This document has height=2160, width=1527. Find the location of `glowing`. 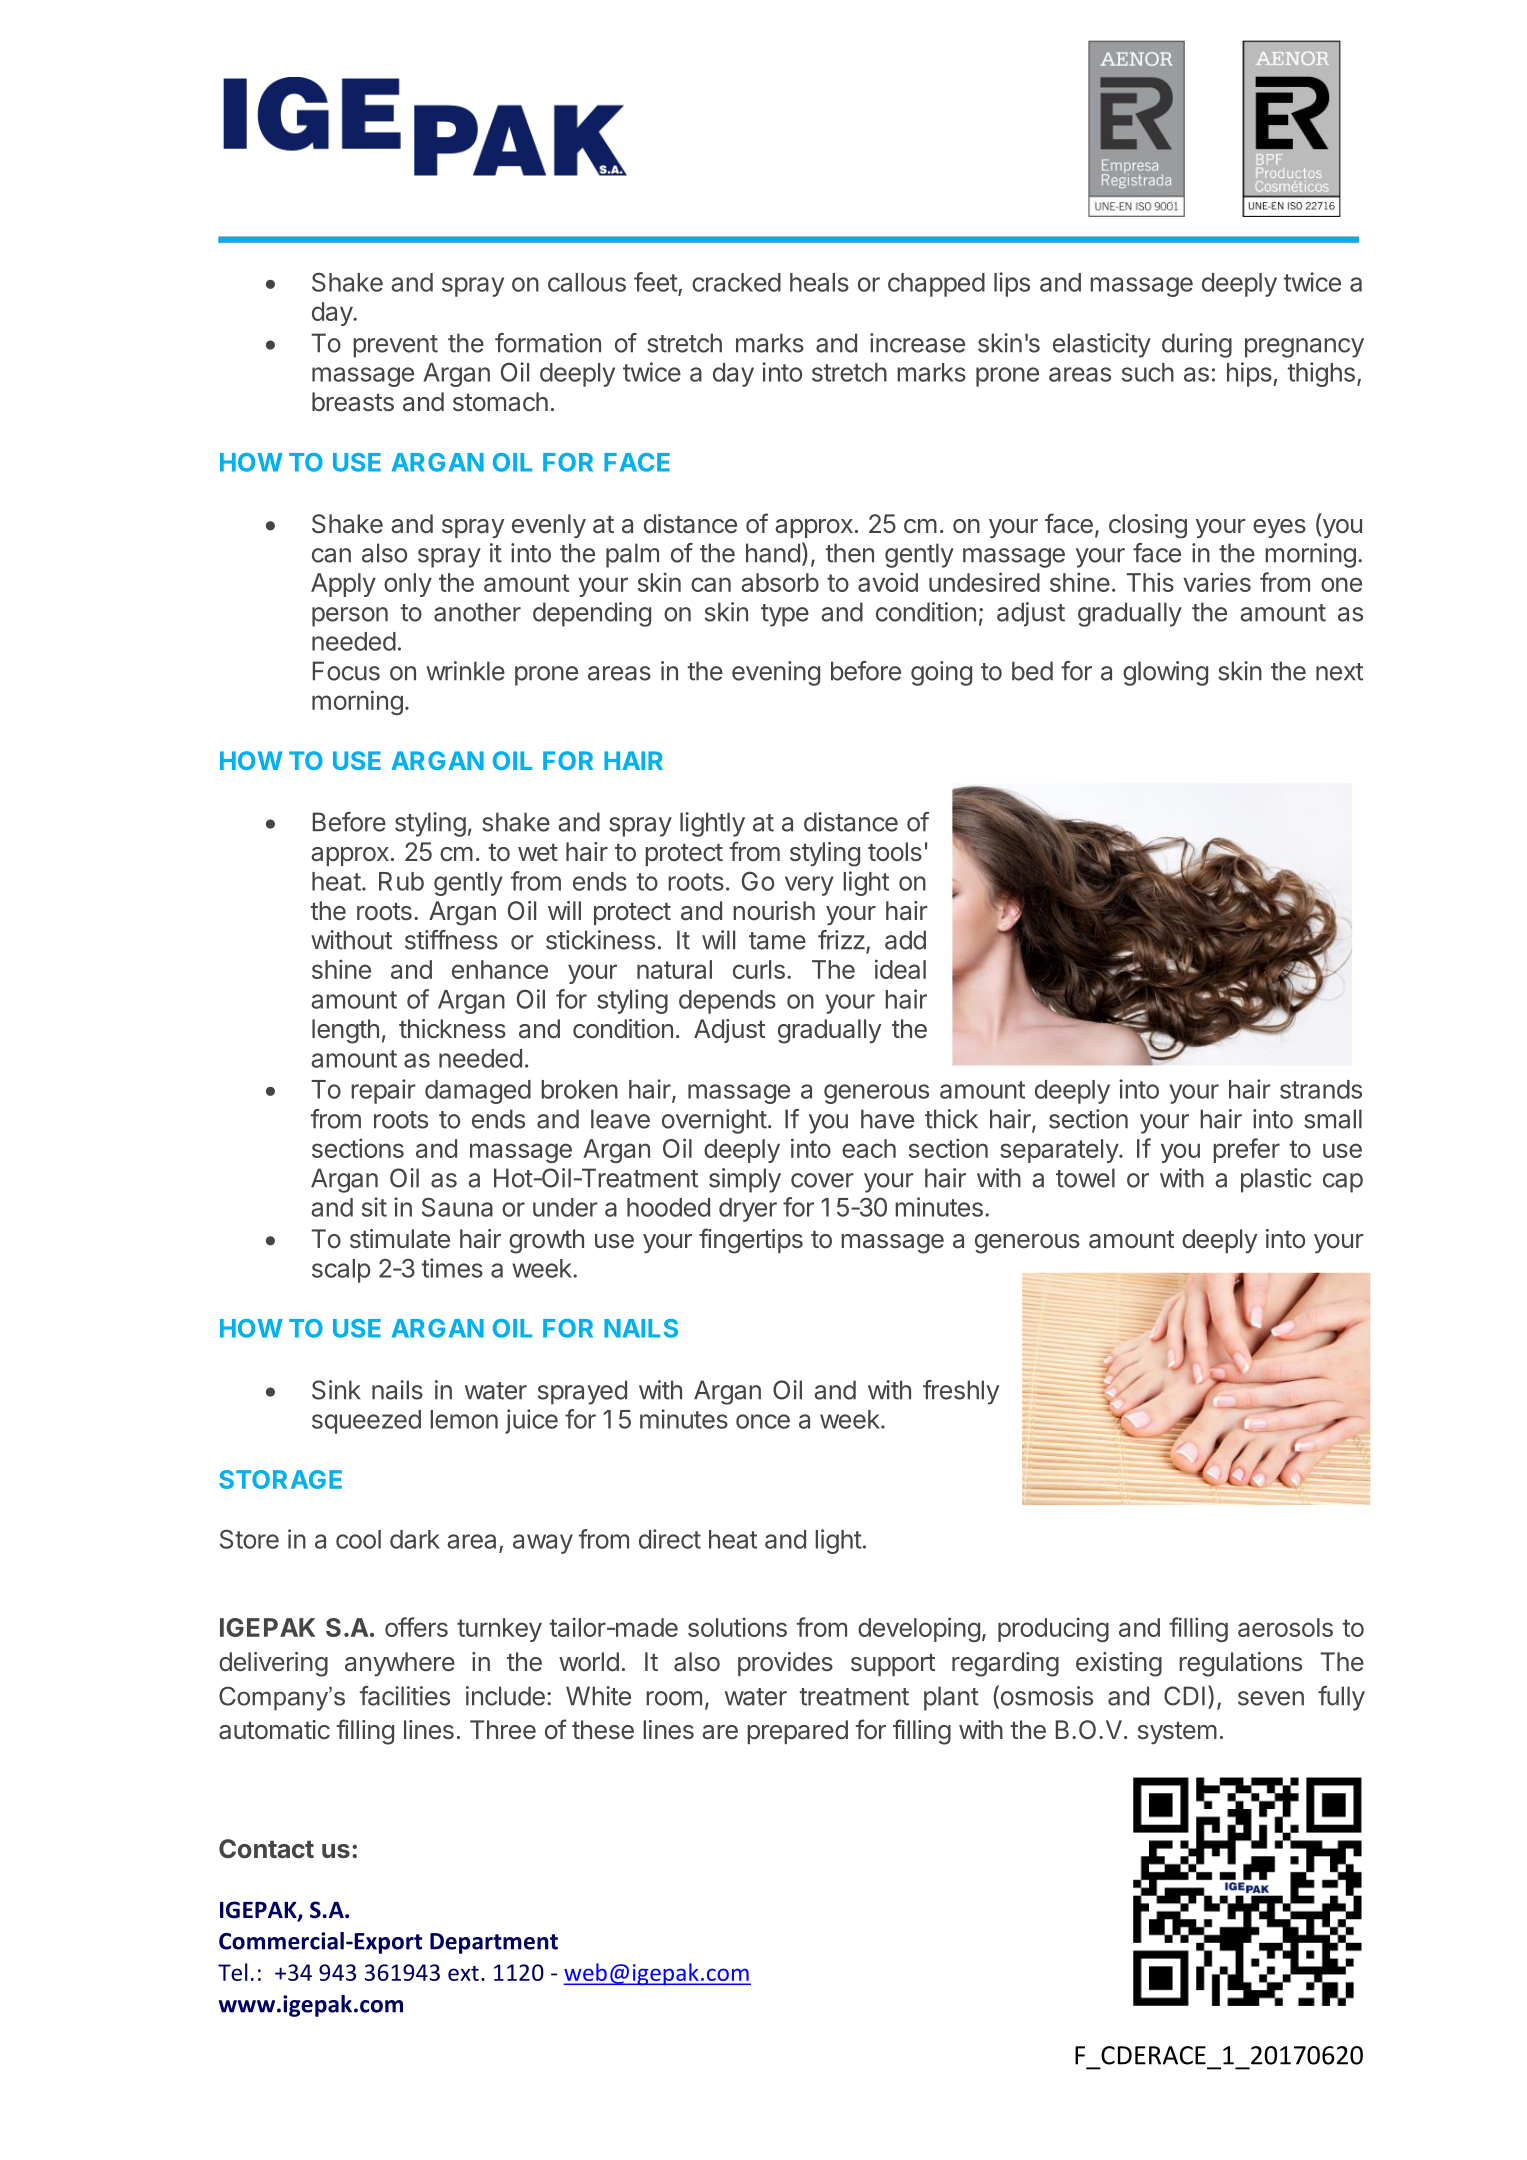

glowing is located at coordinates (1165, 673).
